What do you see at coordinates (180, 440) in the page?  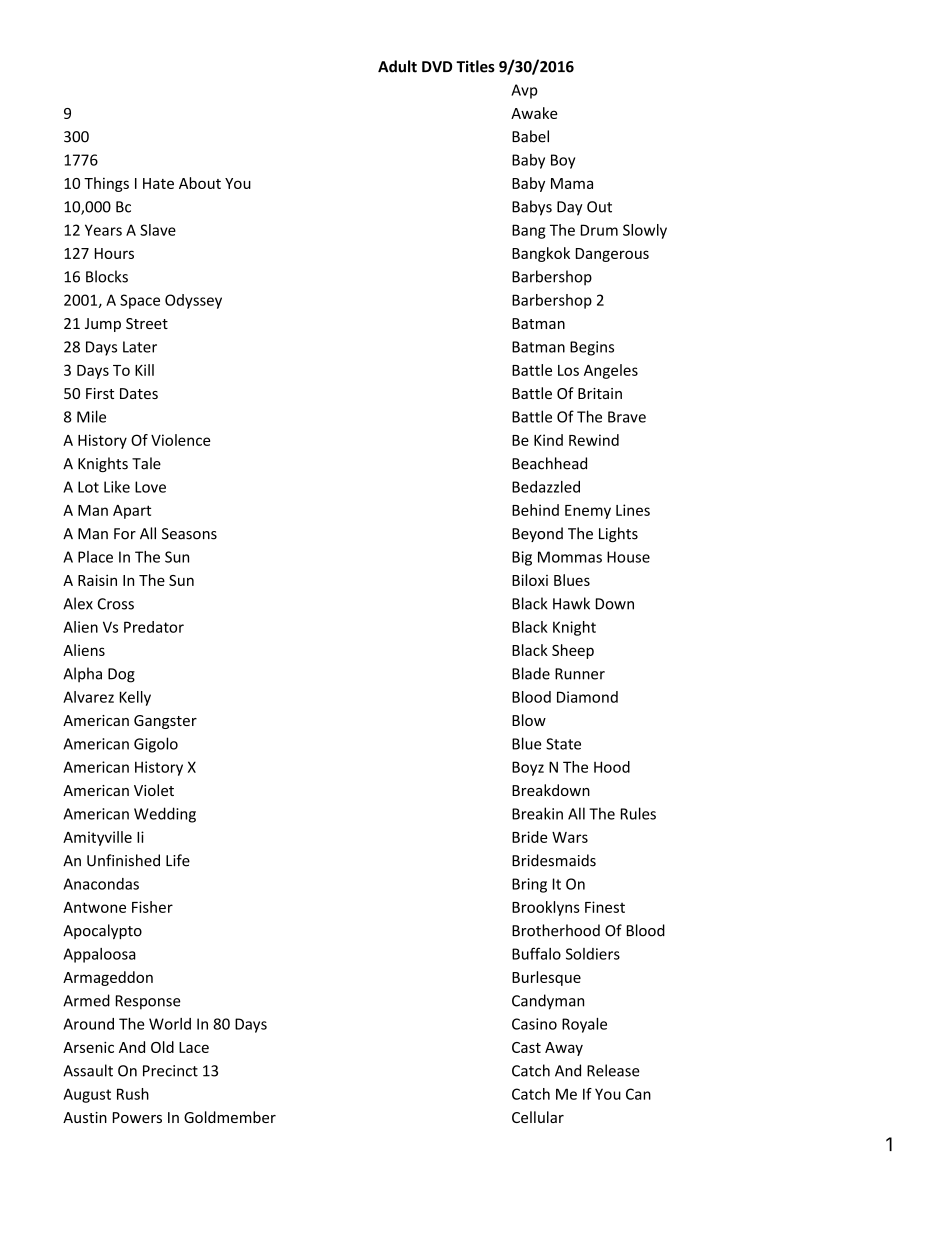 I see `Violence` at bounding box center [180, 440].
